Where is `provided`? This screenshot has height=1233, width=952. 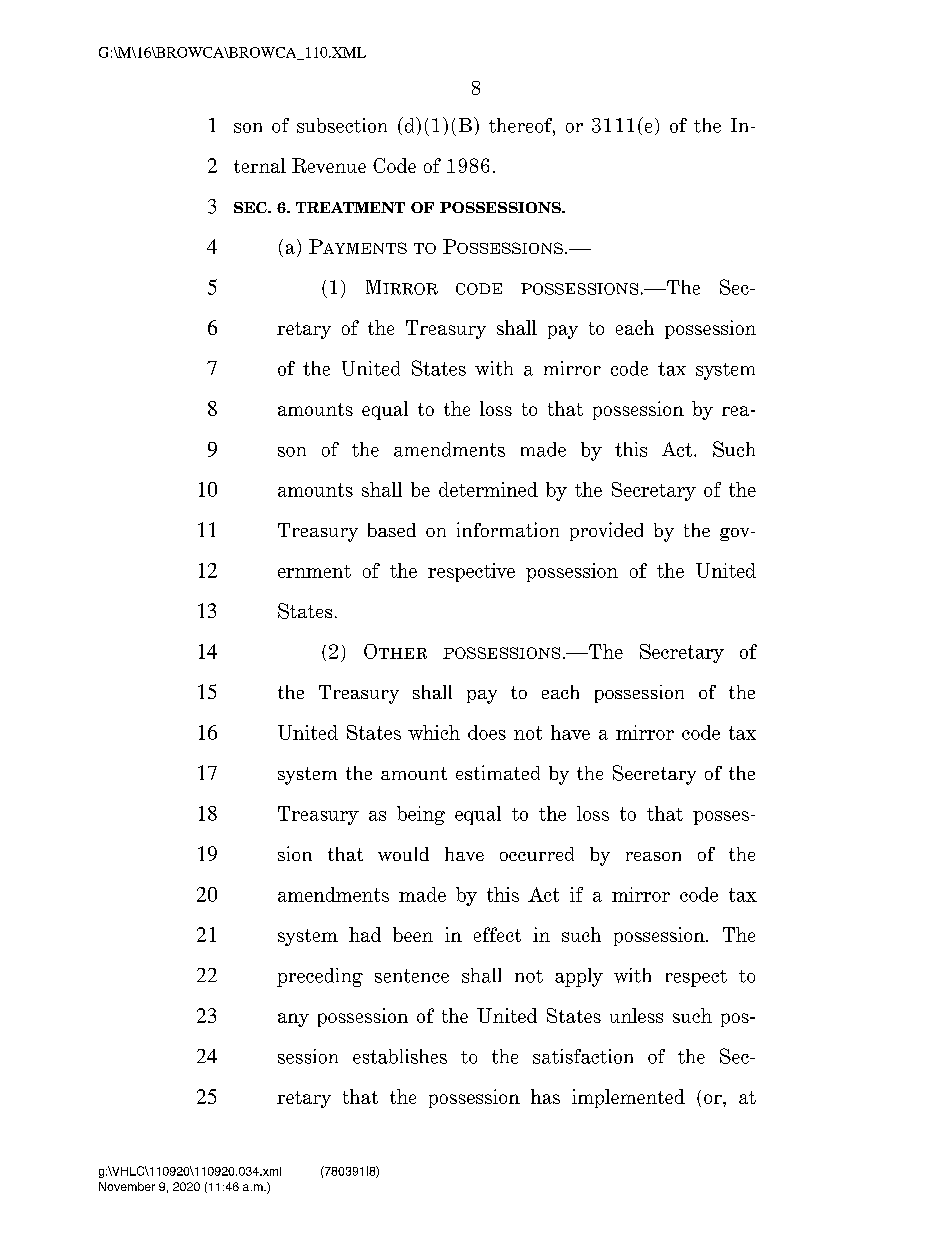
provided is located at coordinates (606, 531).
